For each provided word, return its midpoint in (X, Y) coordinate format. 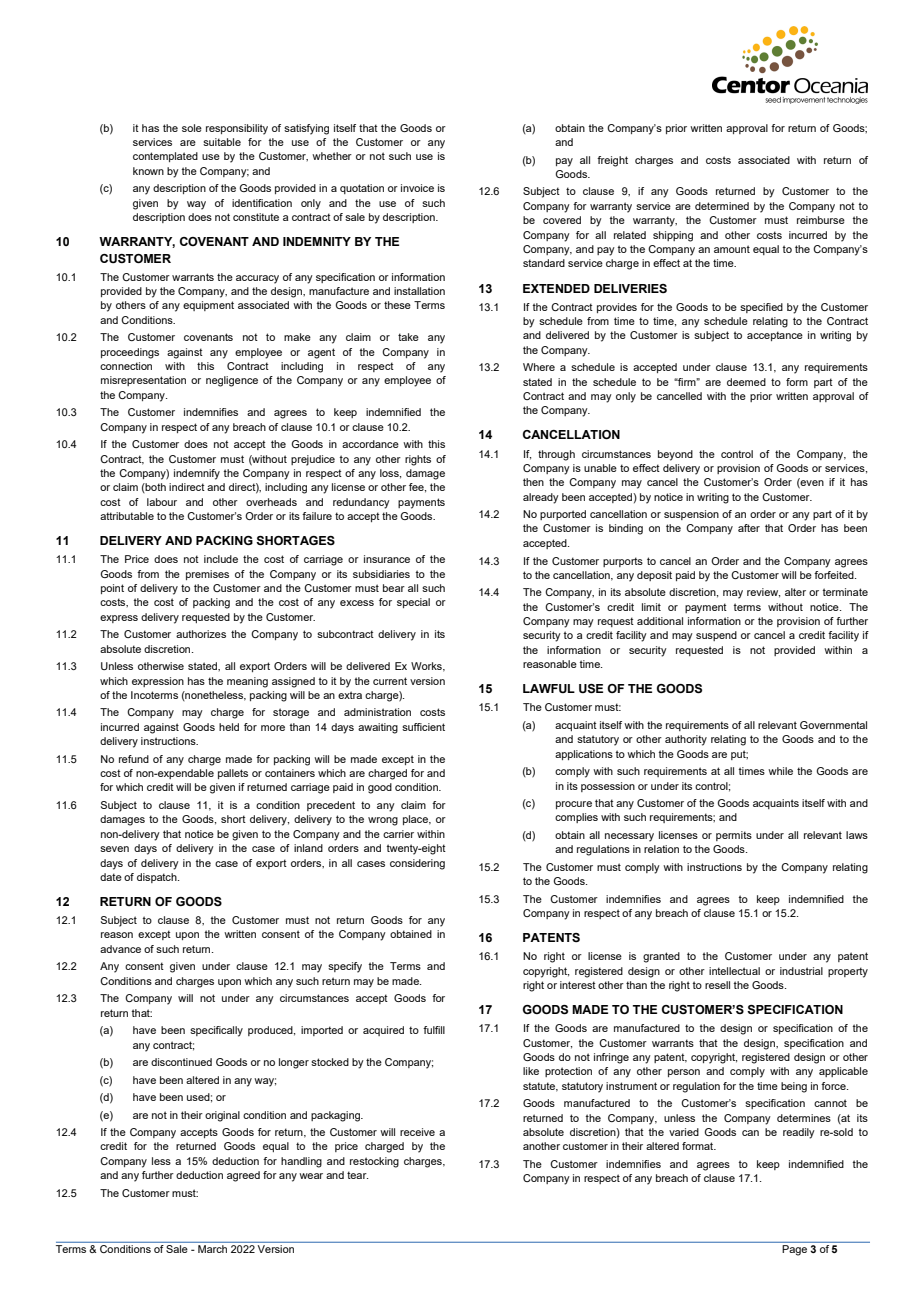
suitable (222, 142)
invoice (417, 188)
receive (417, 1132)
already (541, 498)
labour (162, 502)
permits (734, 836)
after (749, 528)
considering (417, 864)
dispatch (158, 878)
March (213, 1247)
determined (722, 206)
